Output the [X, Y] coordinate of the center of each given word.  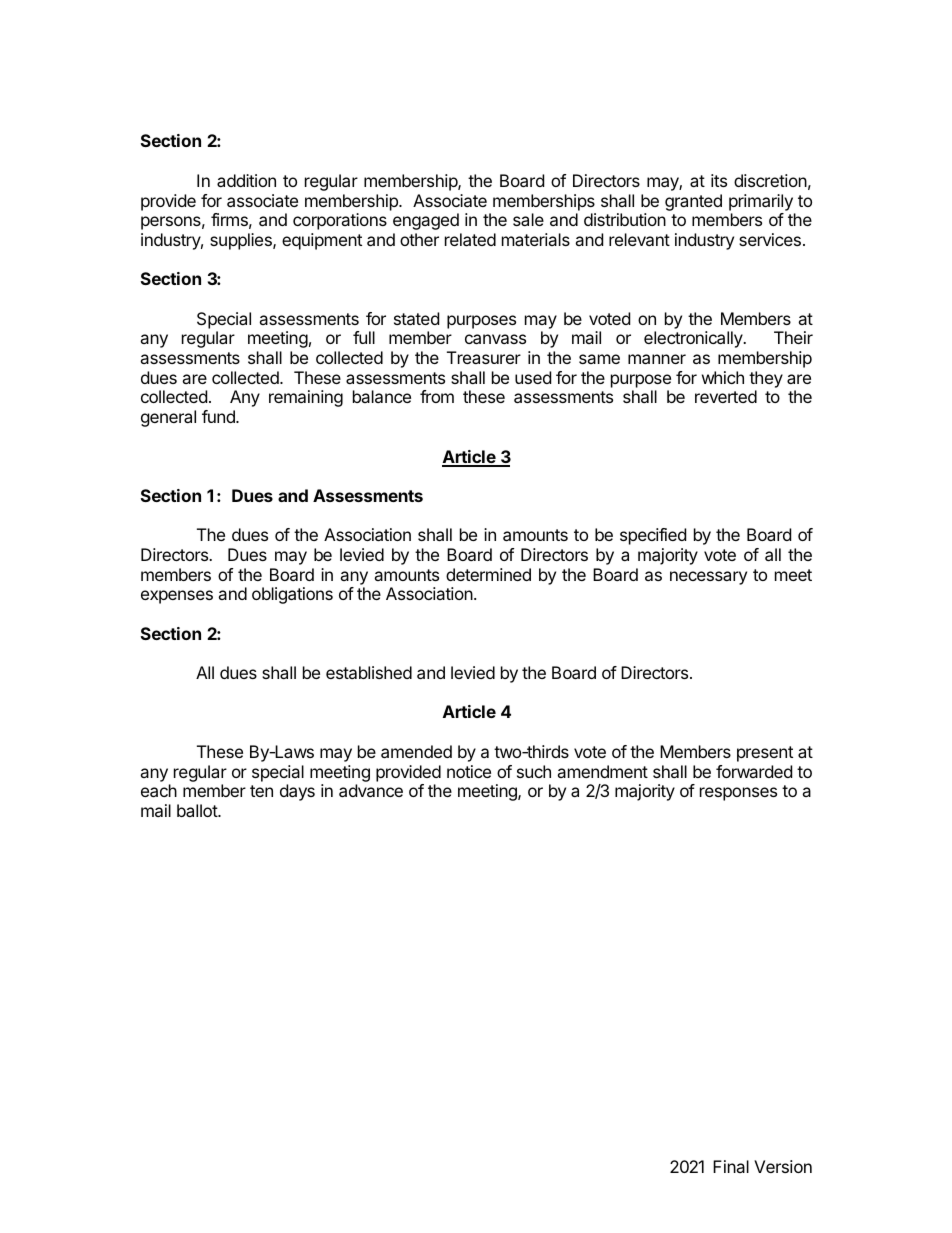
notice [469, 771]
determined [488, 574]
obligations [292, 595]
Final [731, 1166]
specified [653, 536]
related [470, 239]
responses [738, 794]
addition [246, 180]
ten [261, 791]
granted [693, 202]
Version [783, 1166]
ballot [198, 810]
